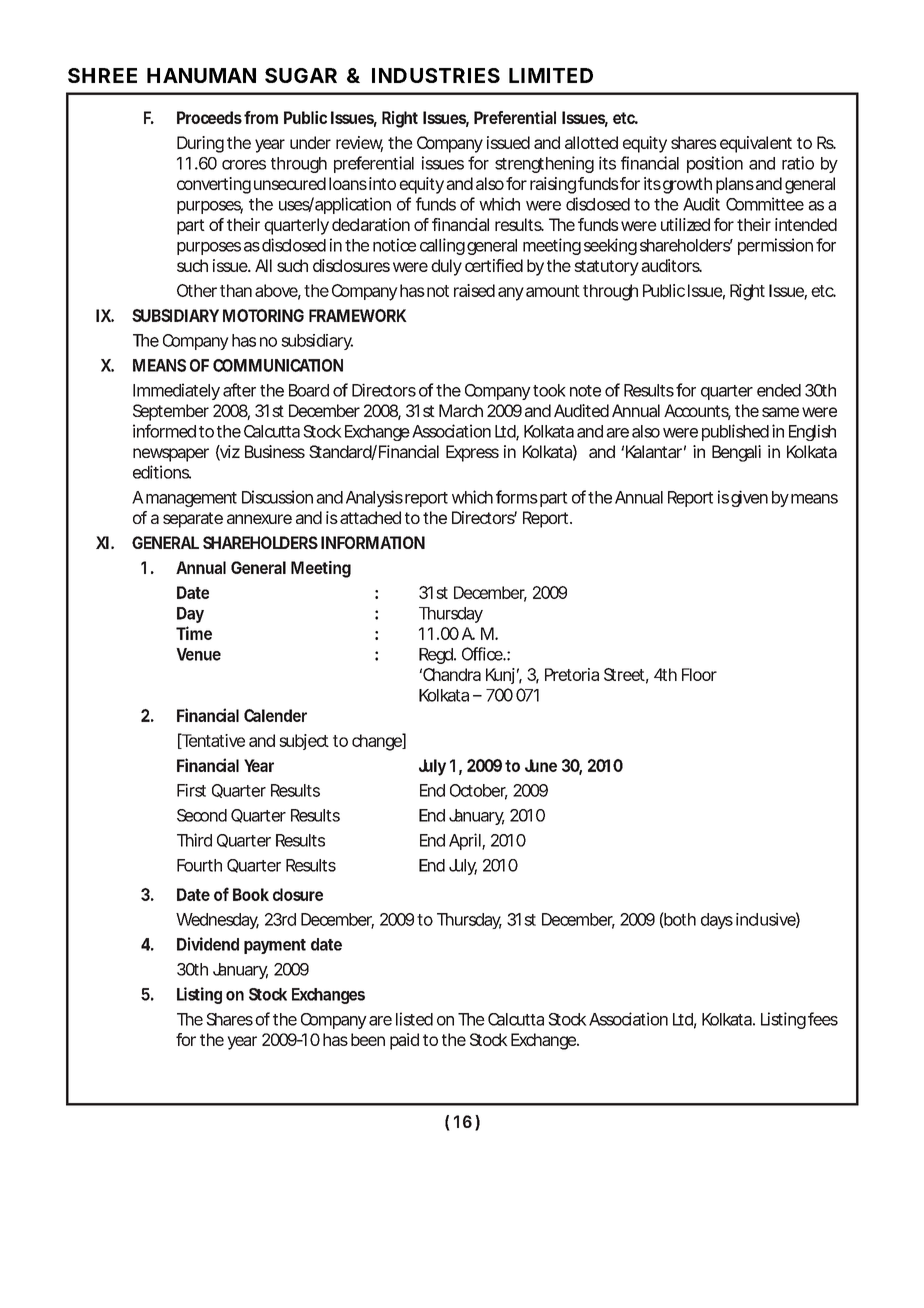  What do you see at coordinates (500, 676) in the screenshot?
I see `Kunj` at bounding box center [500, 676].
